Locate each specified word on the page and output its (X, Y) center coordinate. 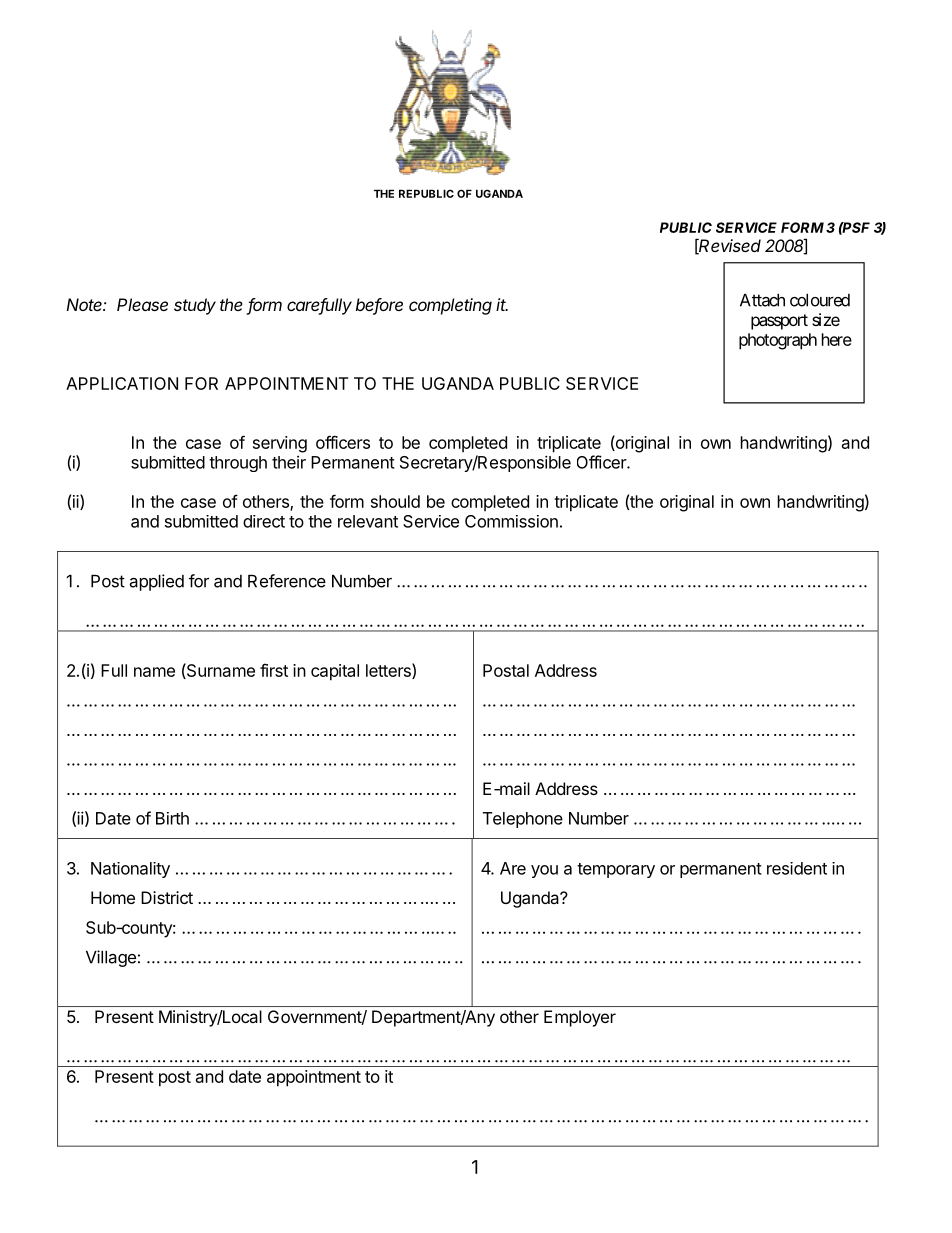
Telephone (523, 820)
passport (779, 322)
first (274, 670)
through (238, 464)
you (544, 871)
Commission (511, 521)
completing (450, 306)
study (195, 306)
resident (797, 868)
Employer (580, 1018)
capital (335, 672)
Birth (172, 818)
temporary (616, 870)
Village (111, 958)
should (395, 501)
